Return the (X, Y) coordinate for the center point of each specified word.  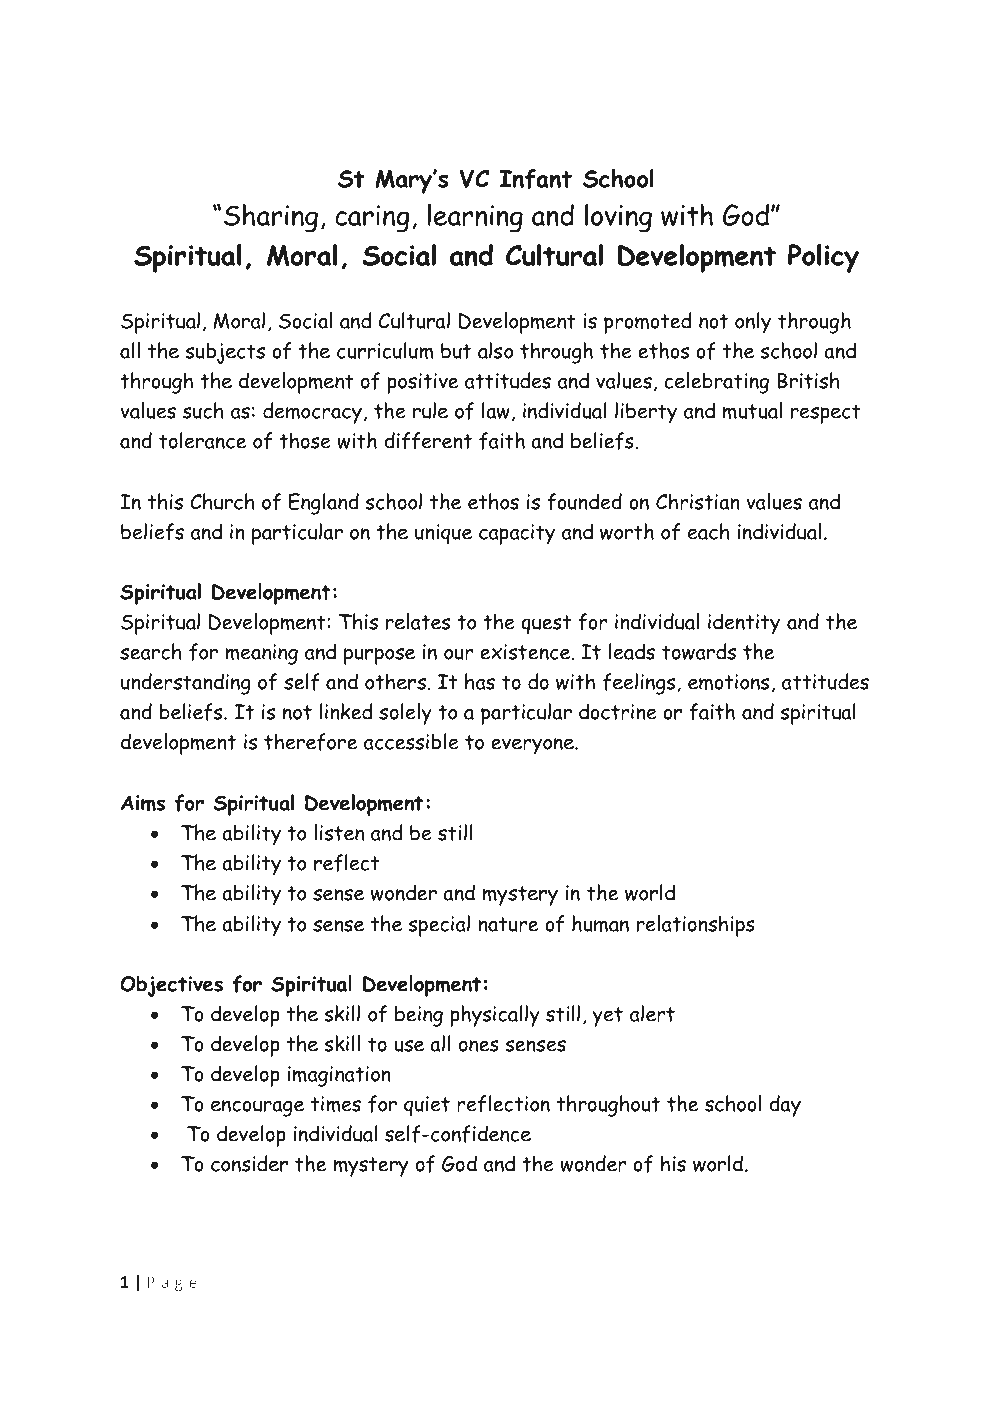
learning (475, 218)
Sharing (271, 218)
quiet (427, 1106)
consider (249, 1163)
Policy (823, 258)
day (785, 1106)
